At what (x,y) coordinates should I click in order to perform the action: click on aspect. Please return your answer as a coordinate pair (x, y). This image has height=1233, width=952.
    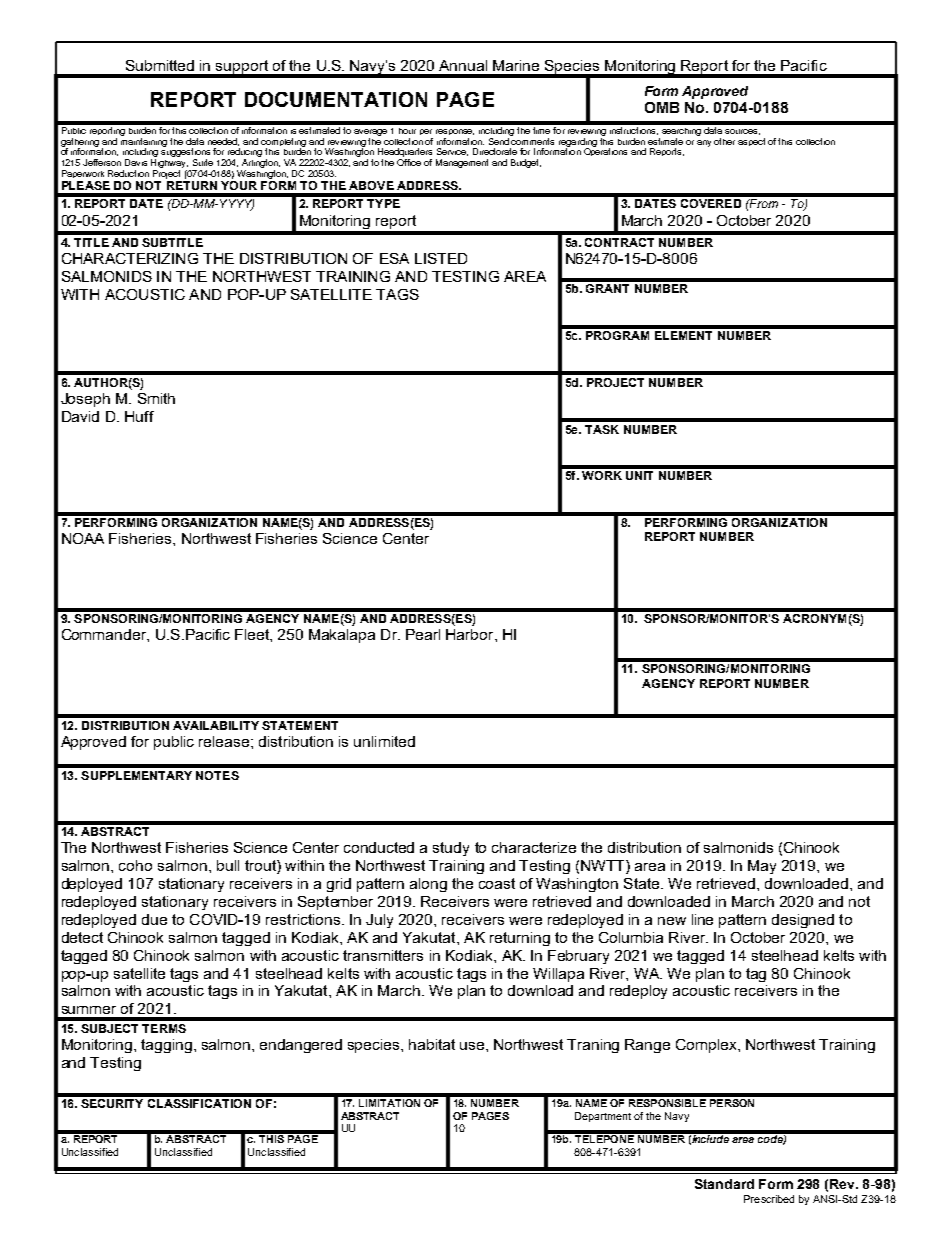
    Looking at the image, I should click on (751, 142).
